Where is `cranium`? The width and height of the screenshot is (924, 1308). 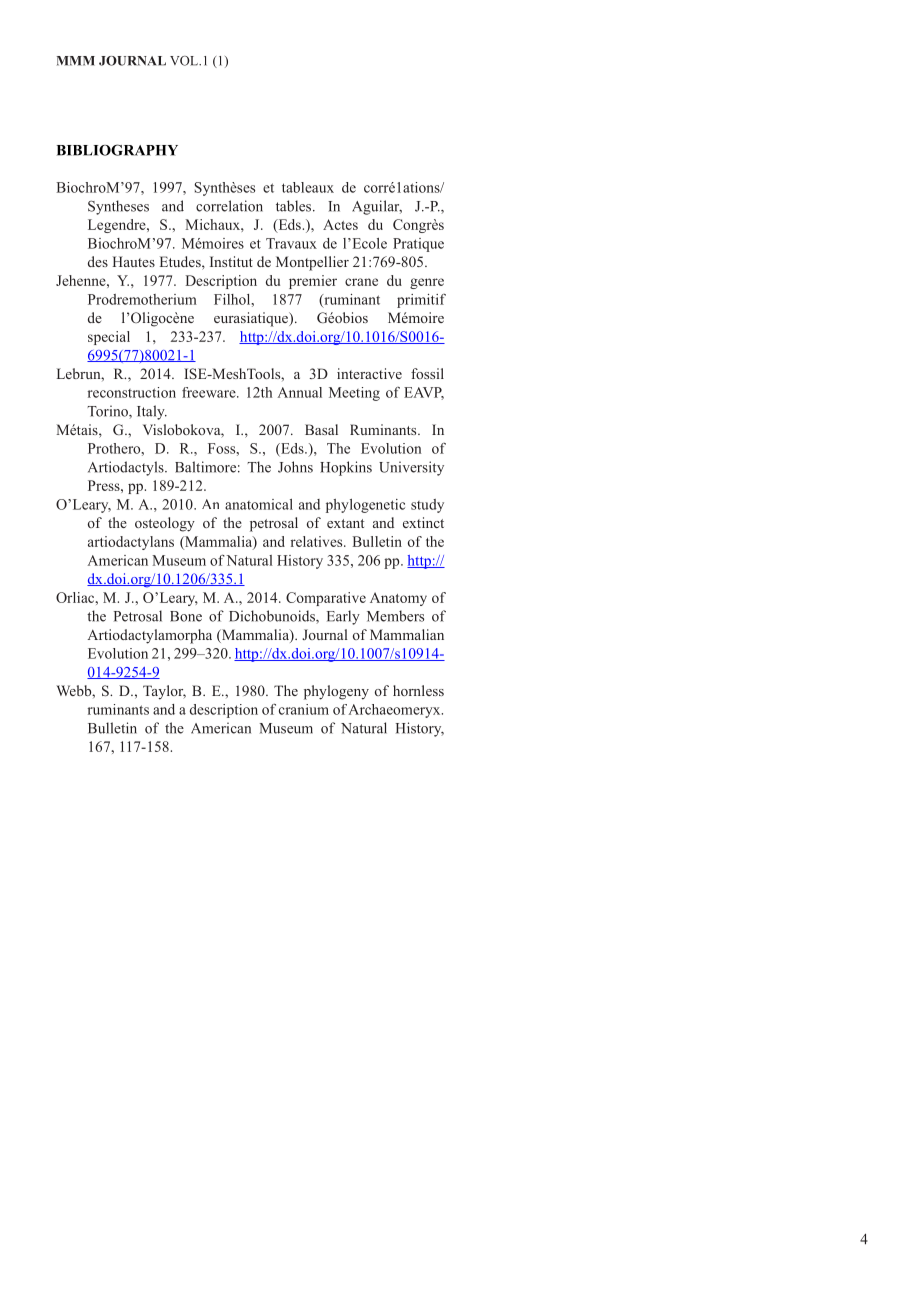
cranium is located at coordinates (304, 709).
